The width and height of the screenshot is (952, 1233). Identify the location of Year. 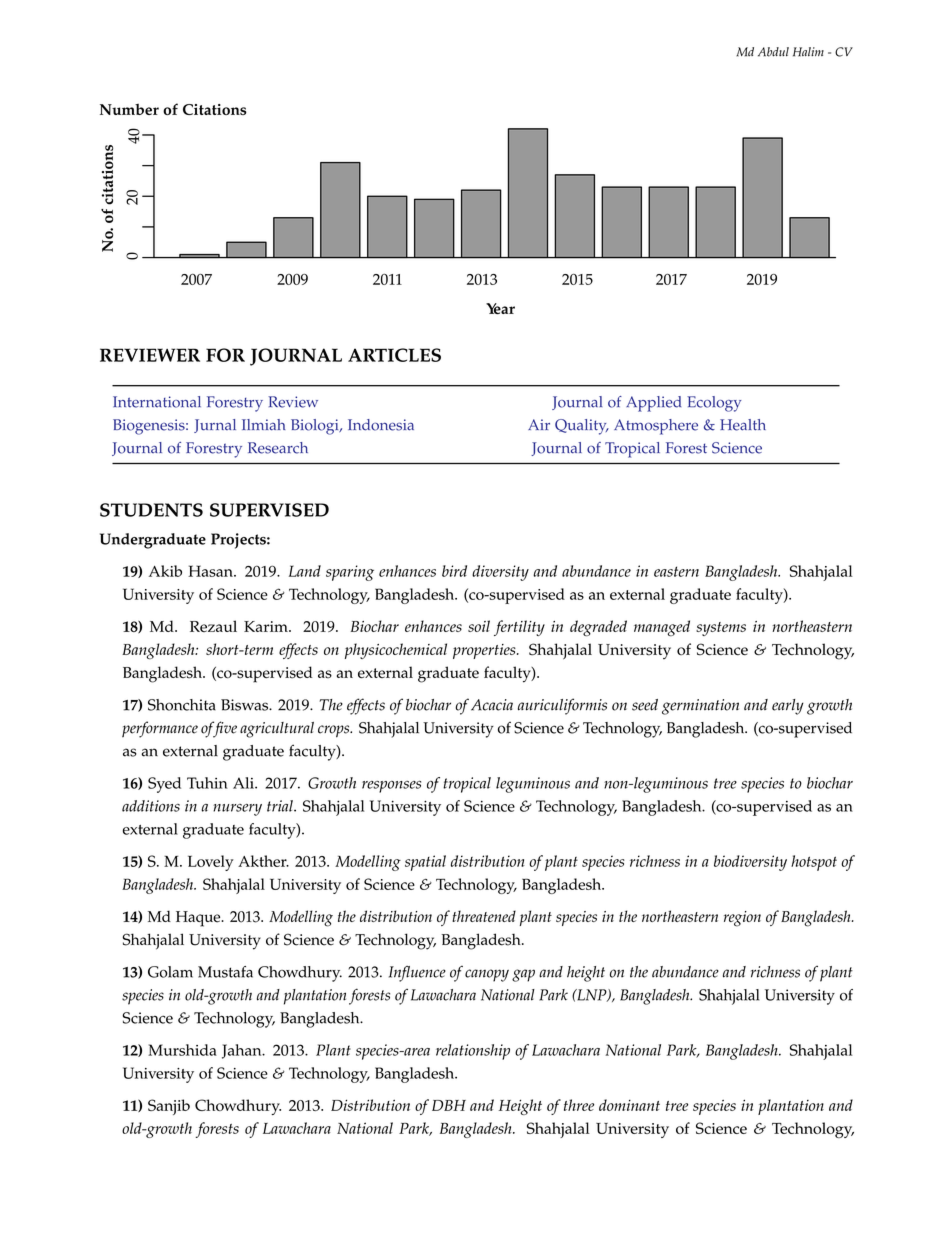
(500, 308).
